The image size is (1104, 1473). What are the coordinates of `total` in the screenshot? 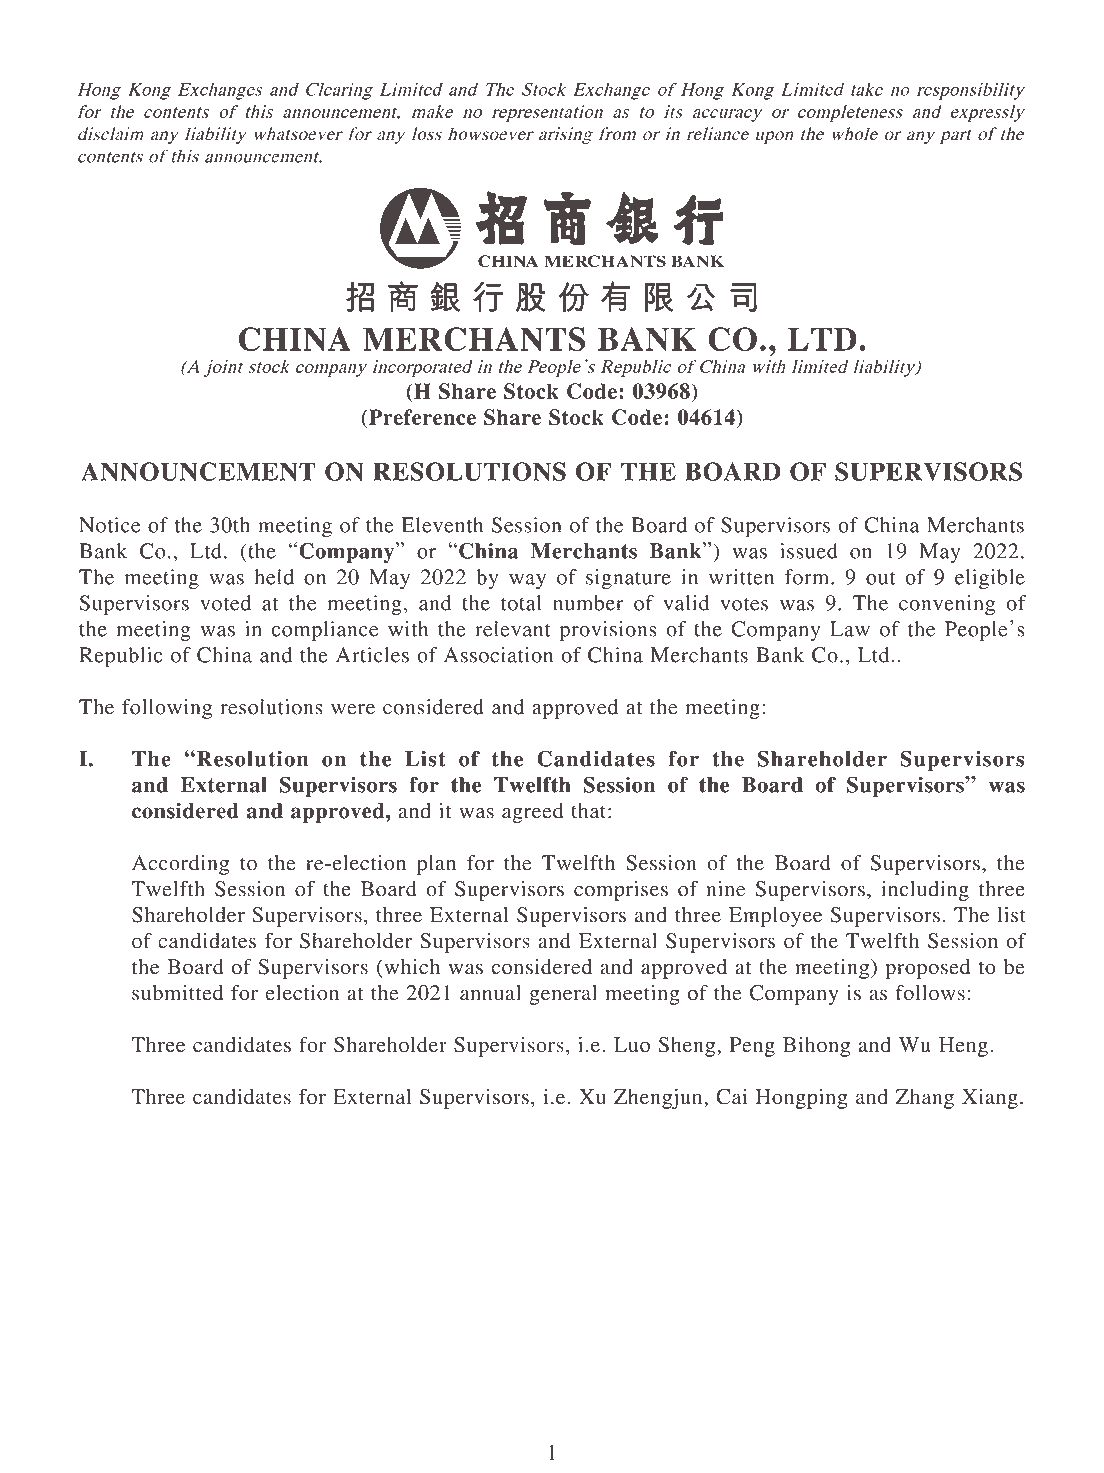 It's located at (521, 603).
